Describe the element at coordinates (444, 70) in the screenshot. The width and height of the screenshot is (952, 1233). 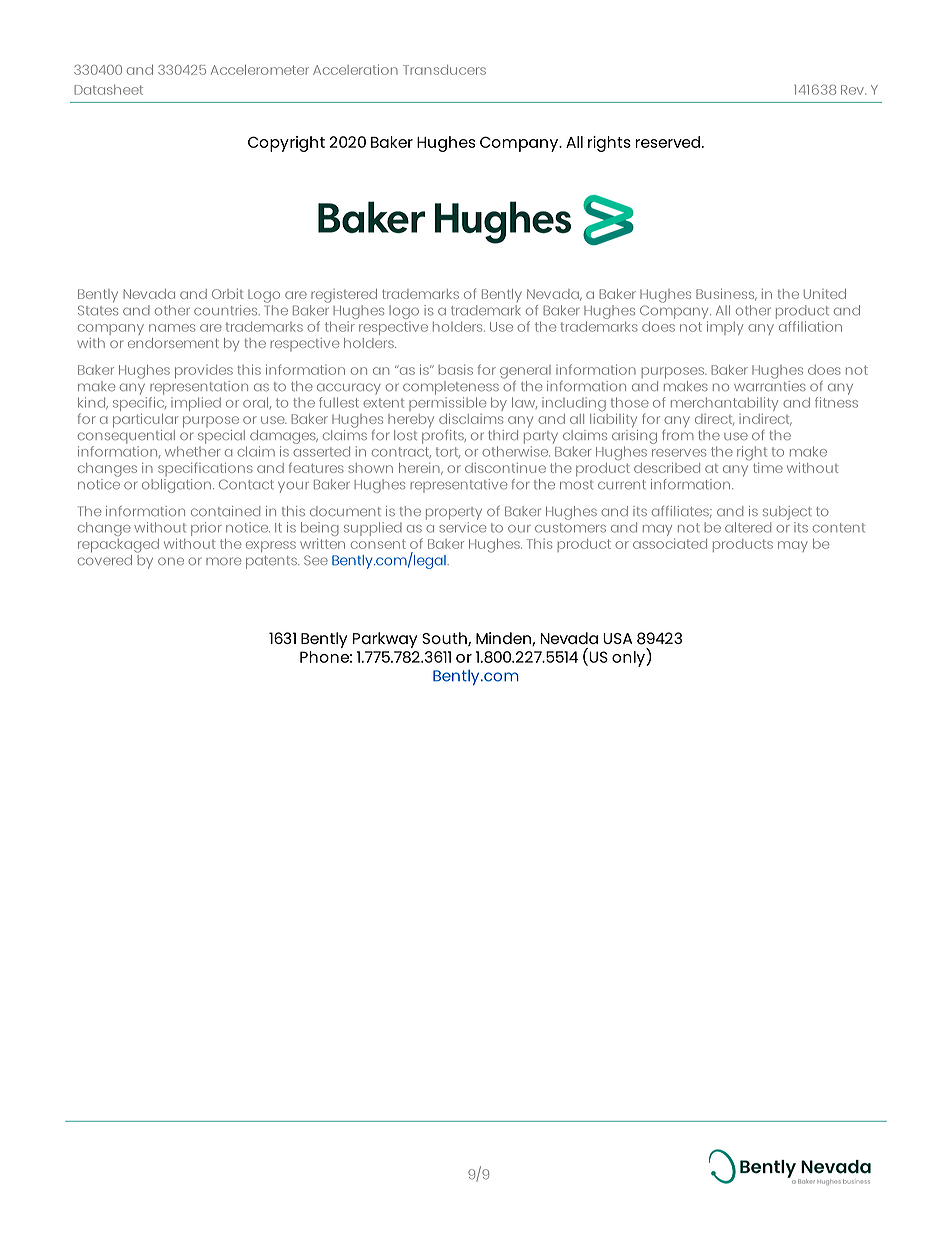
I see `Transducers` at that location.
